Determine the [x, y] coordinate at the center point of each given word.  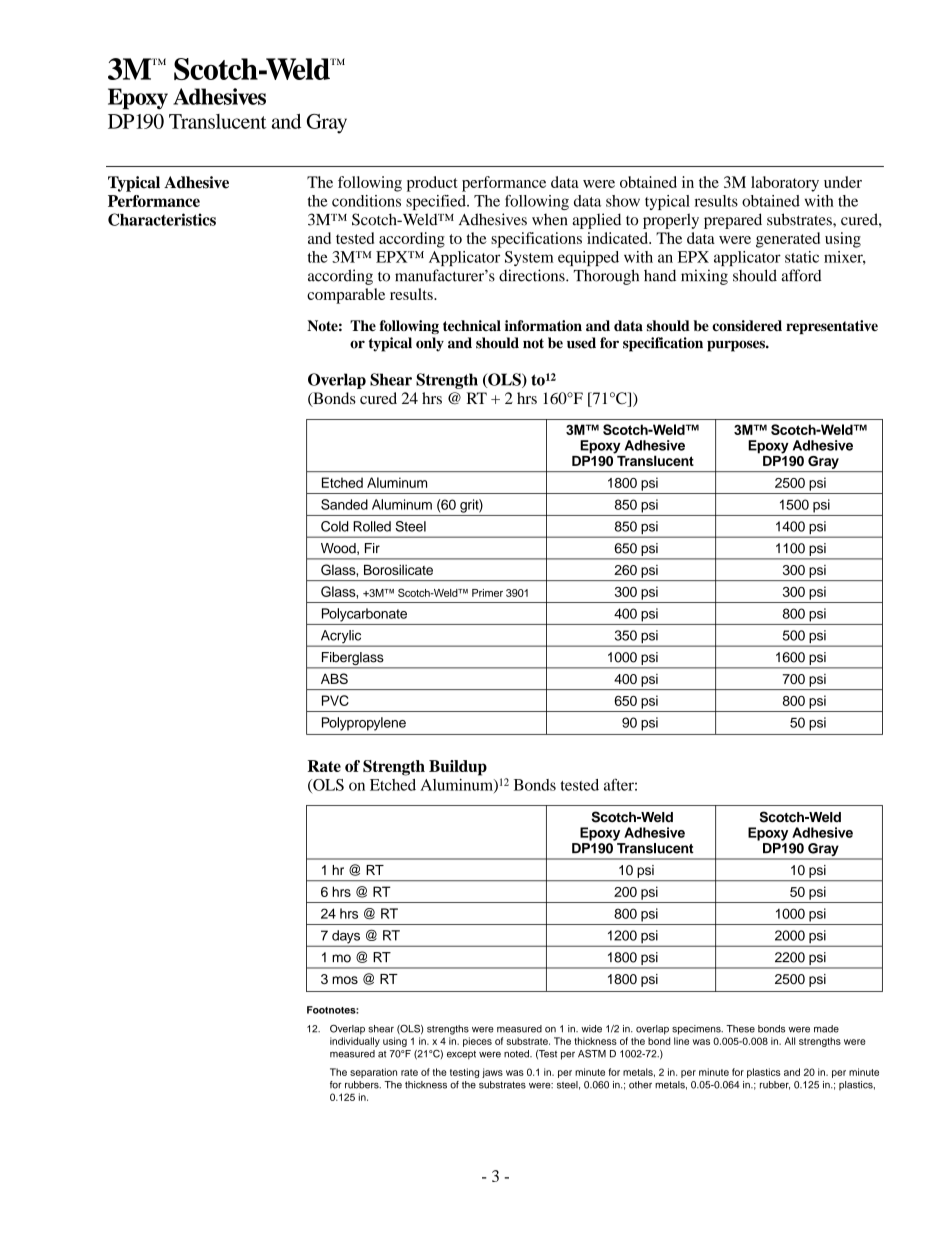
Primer [487, 593]
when [550, 219]
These [740, 1029]
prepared [733, 221]
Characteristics [162, 219]
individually [355, 1042]
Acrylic [341, 638]
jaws [492, 1073]
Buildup [458, 768]
